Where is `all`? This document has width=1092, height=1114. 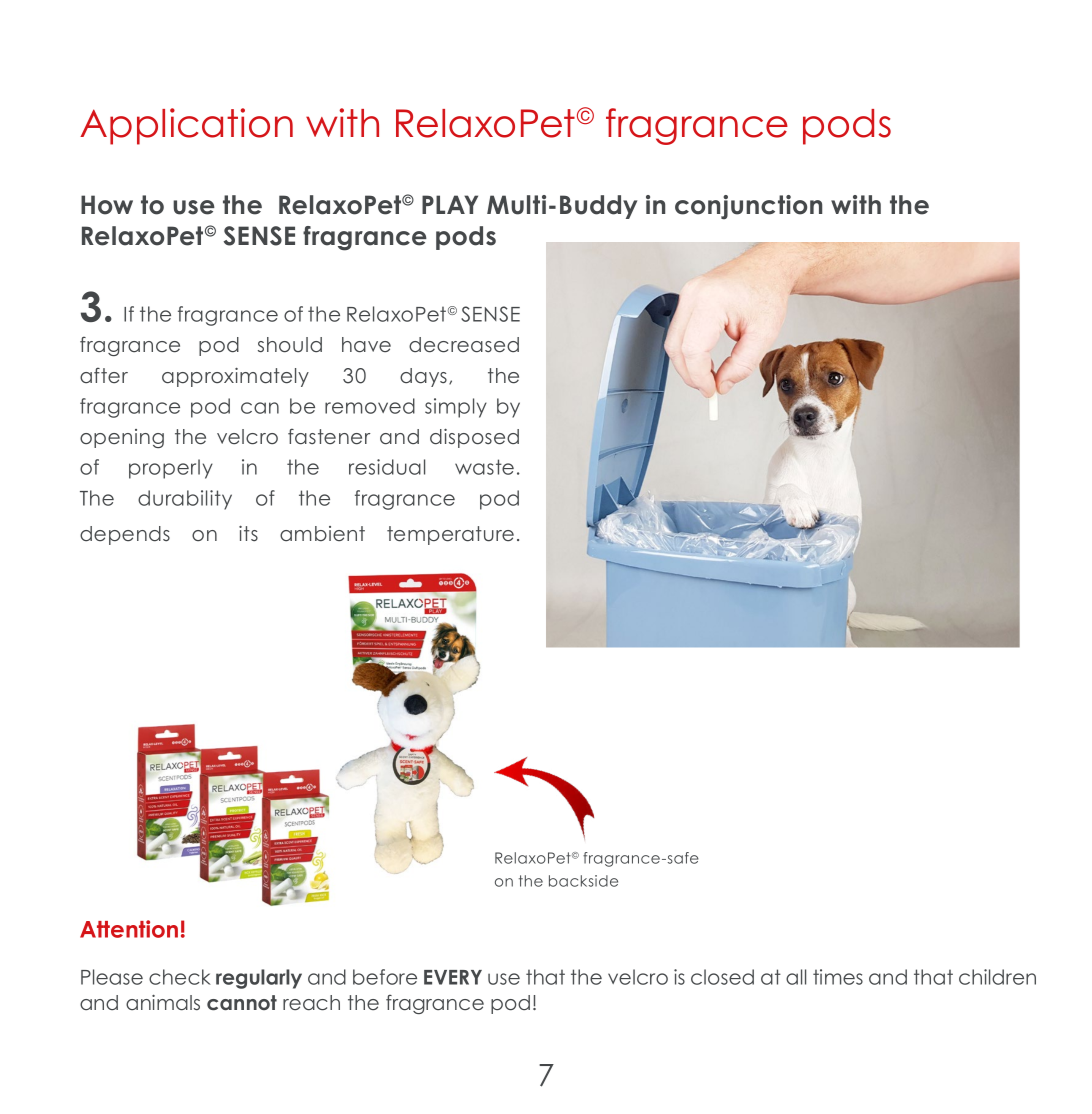
all is located at coordinates (796, 977).
